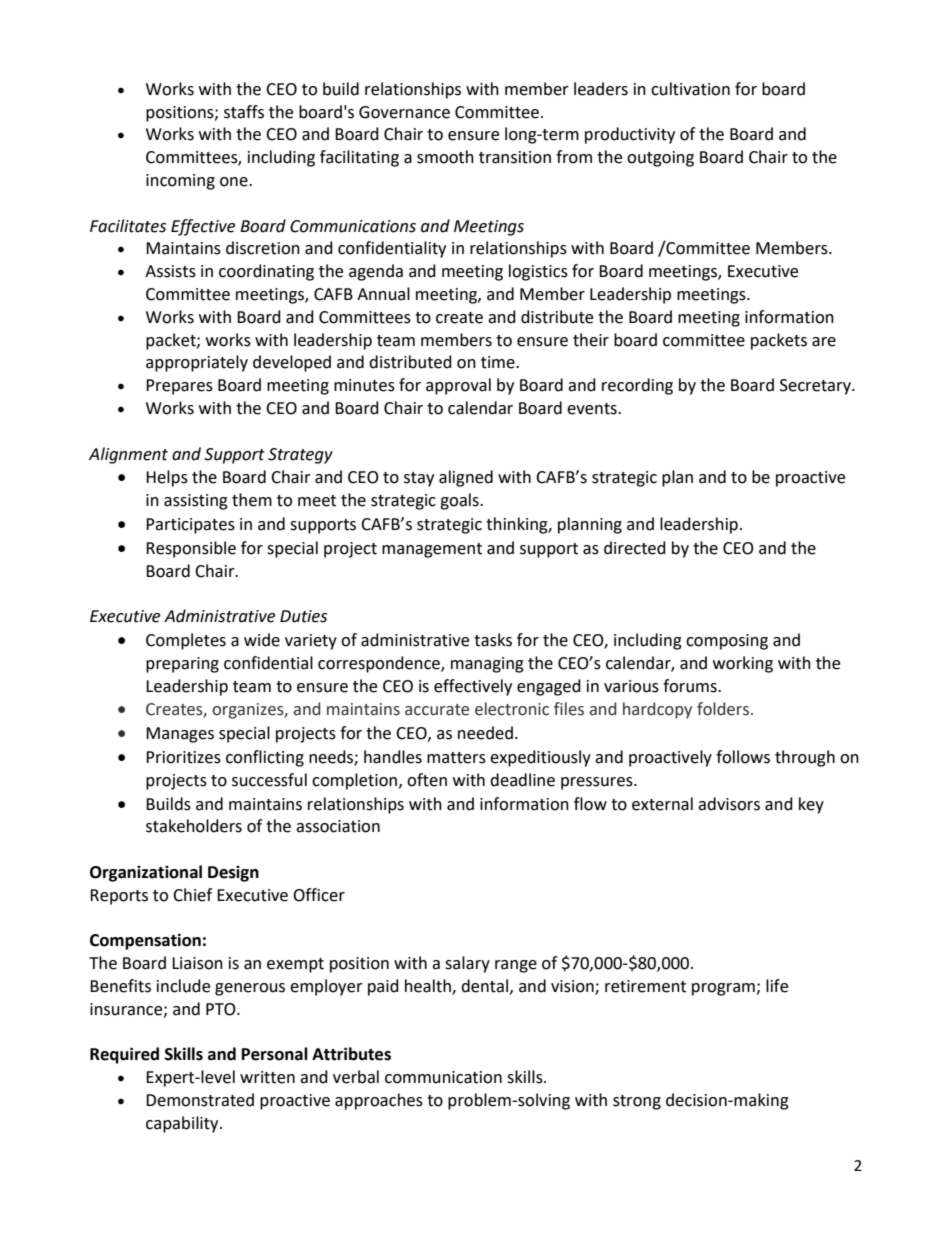 The height and width of the screenshot is (1233, 952). I want to click on smooth, so click(445, 157).
